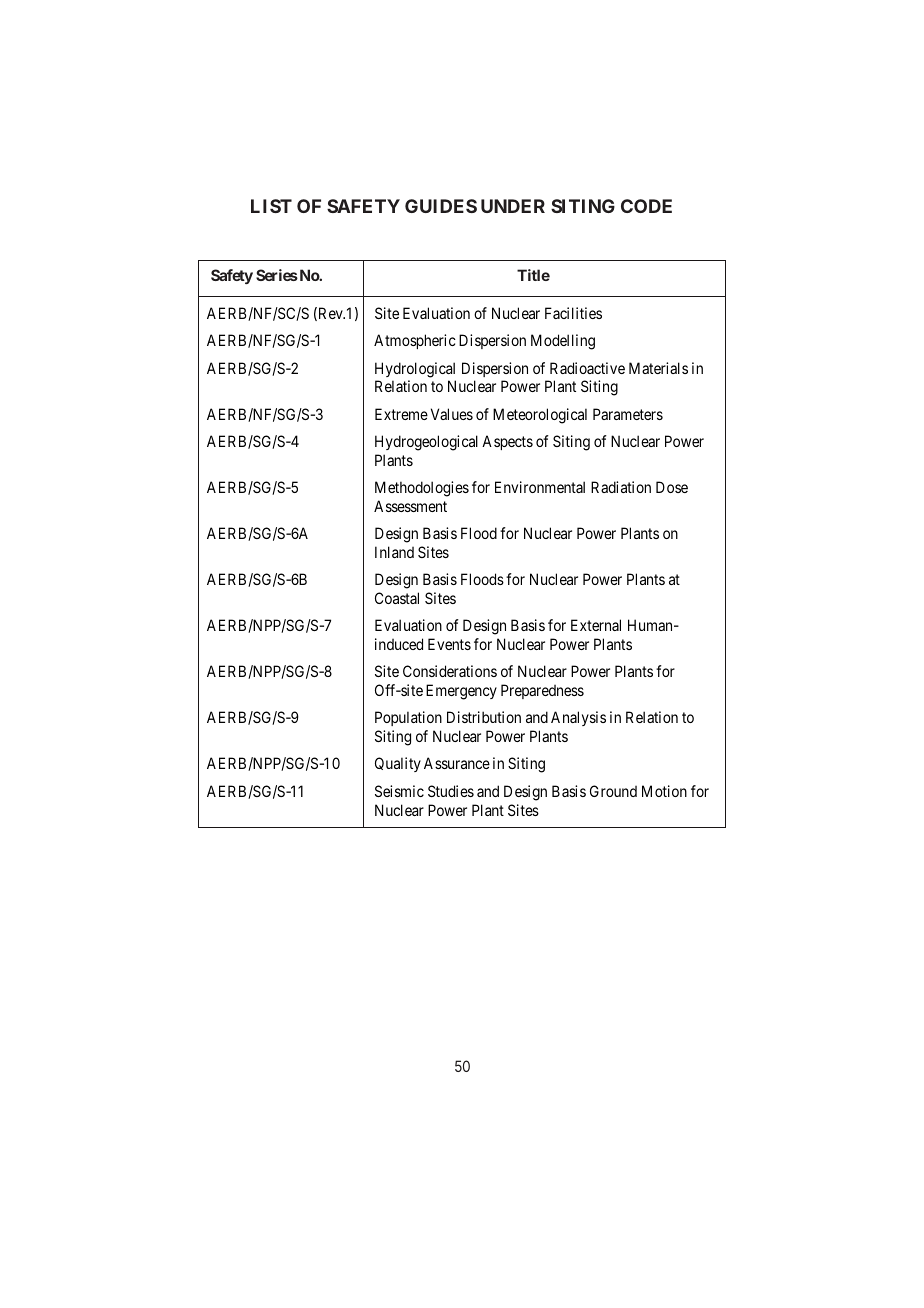  Describe the element at coordinates (451, 791) in the image. I see `Studies` at that location.
